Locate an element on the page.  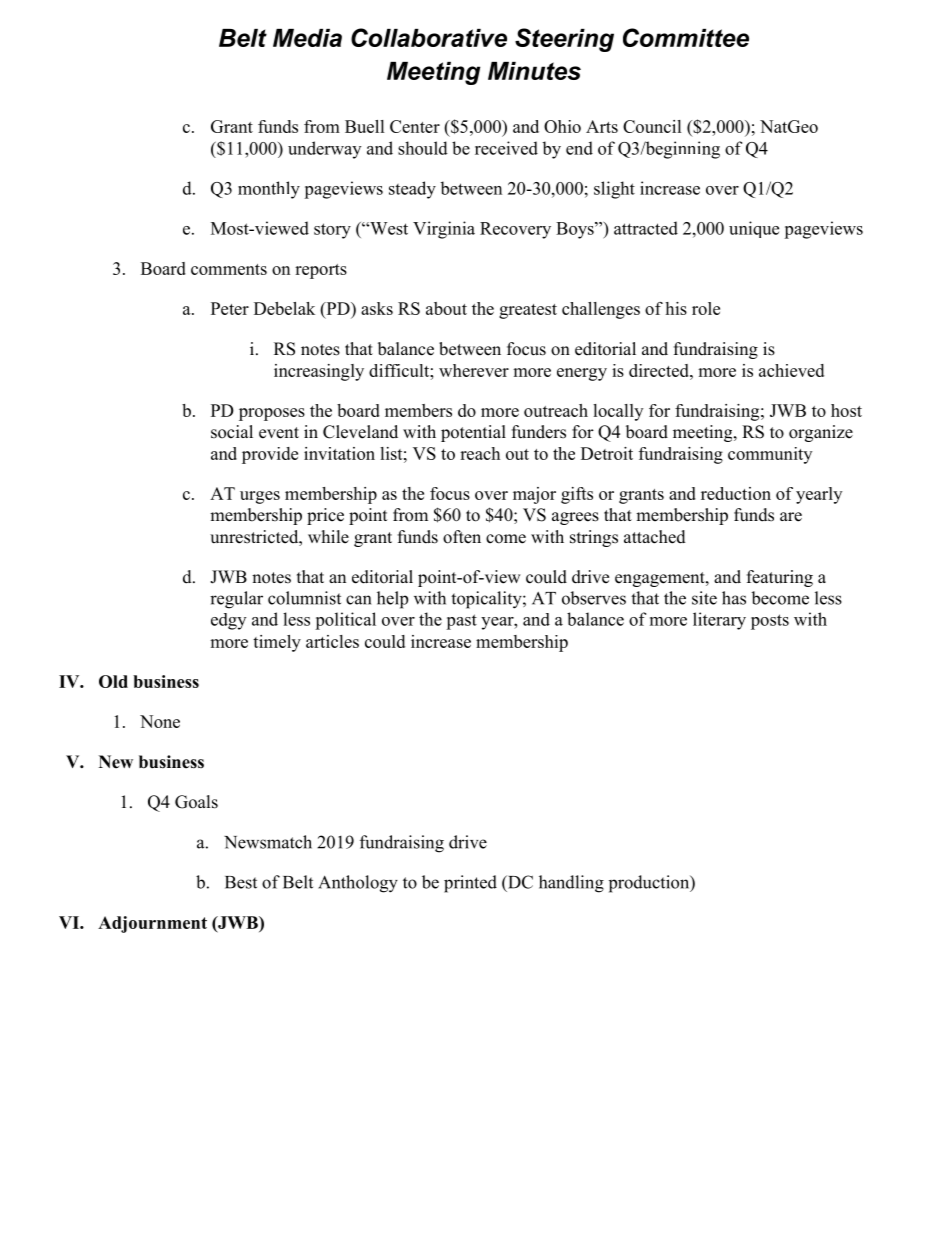
comments is located at coordinates (229, 269).
